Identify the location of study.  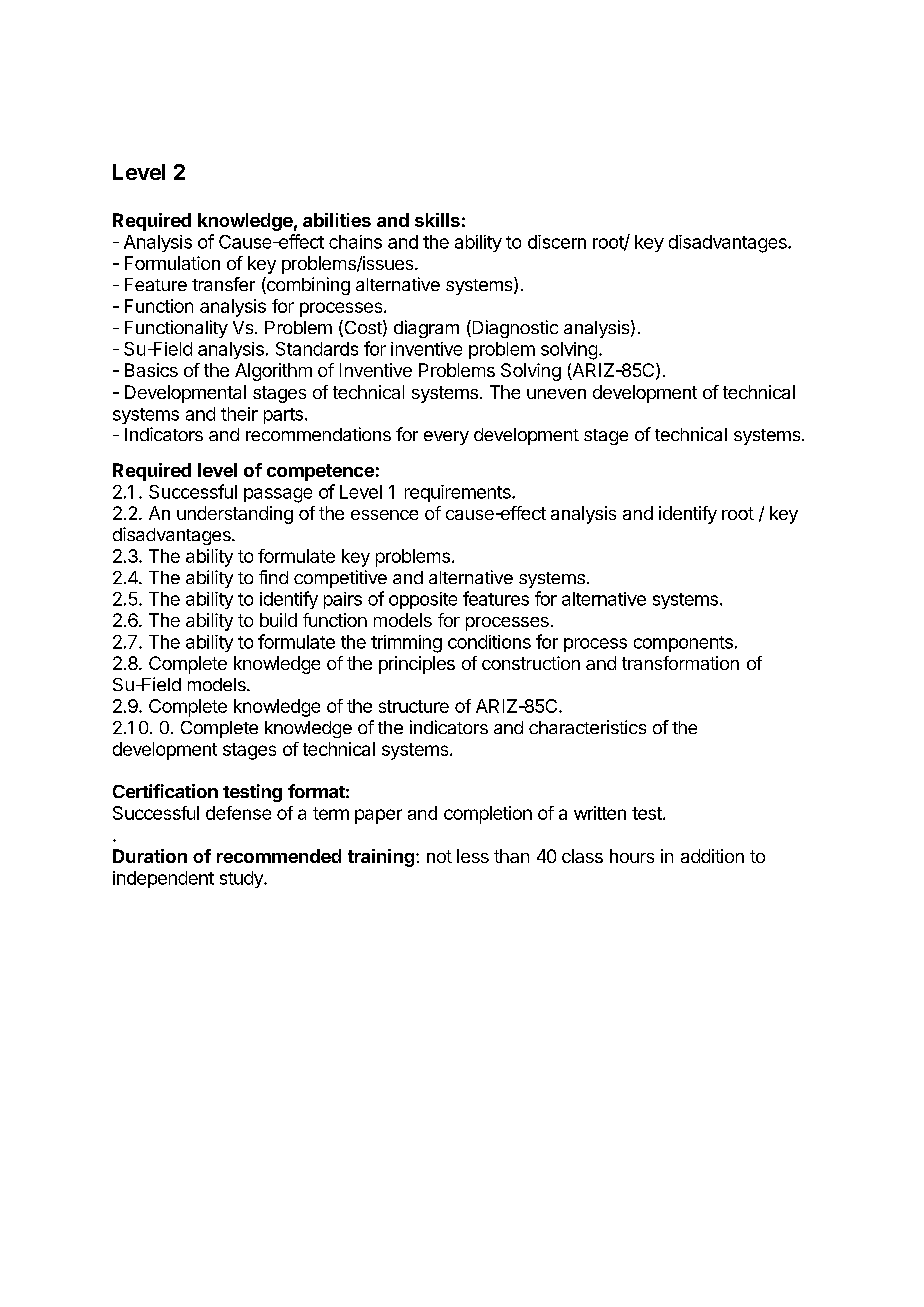
(242, 879).
